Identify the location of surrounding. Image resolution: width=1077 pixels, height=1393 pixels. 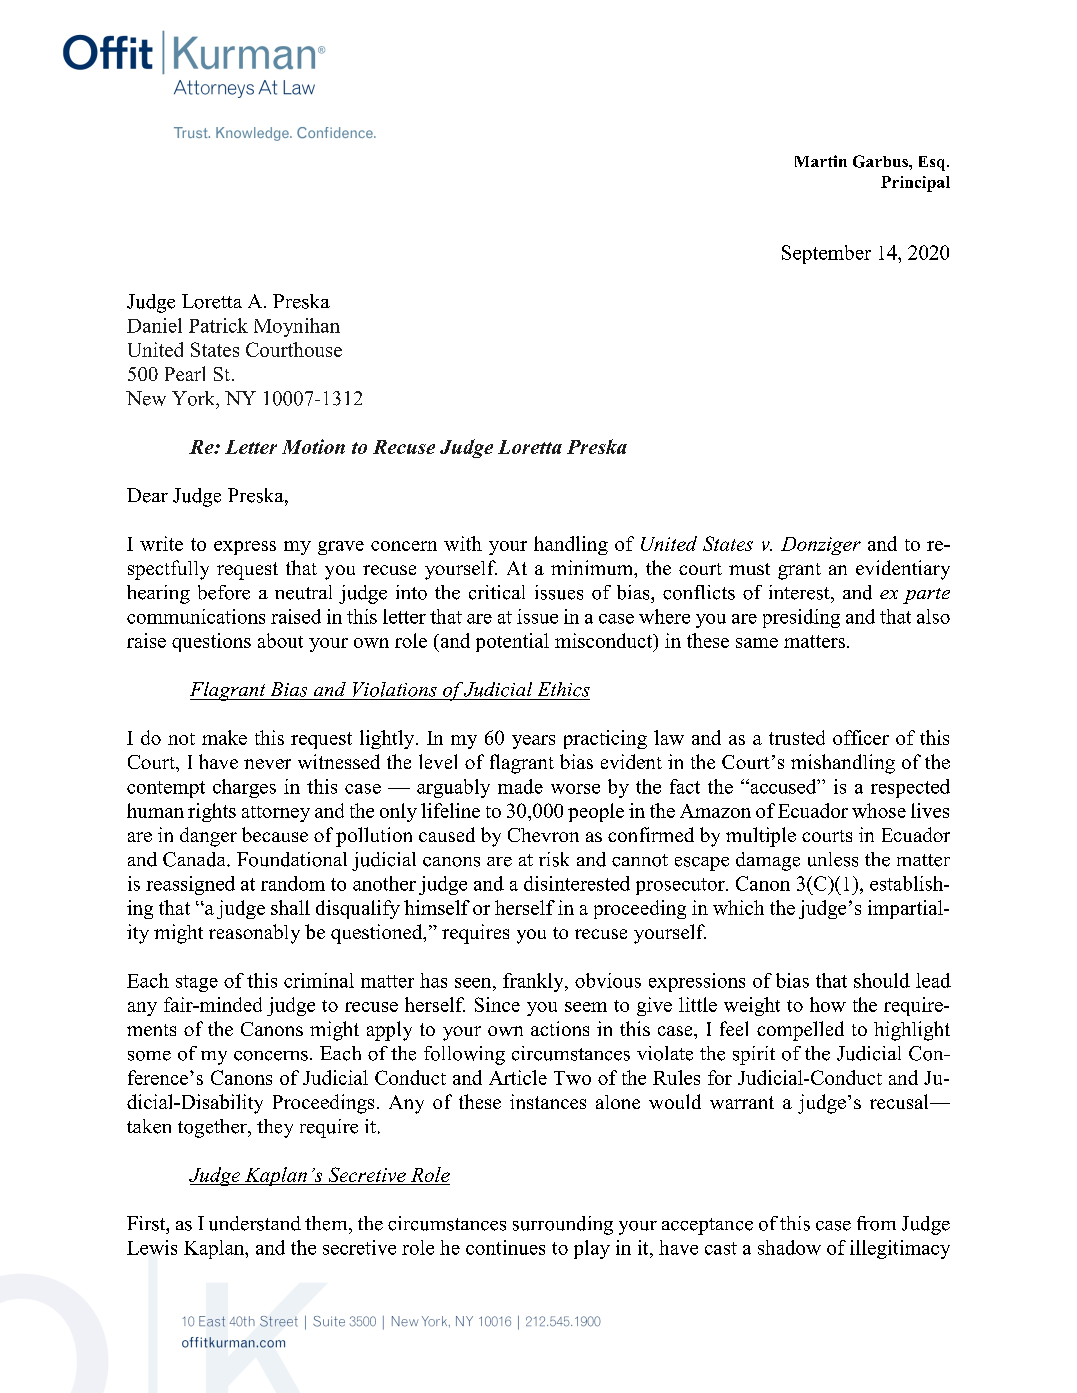
(563, 1225).
